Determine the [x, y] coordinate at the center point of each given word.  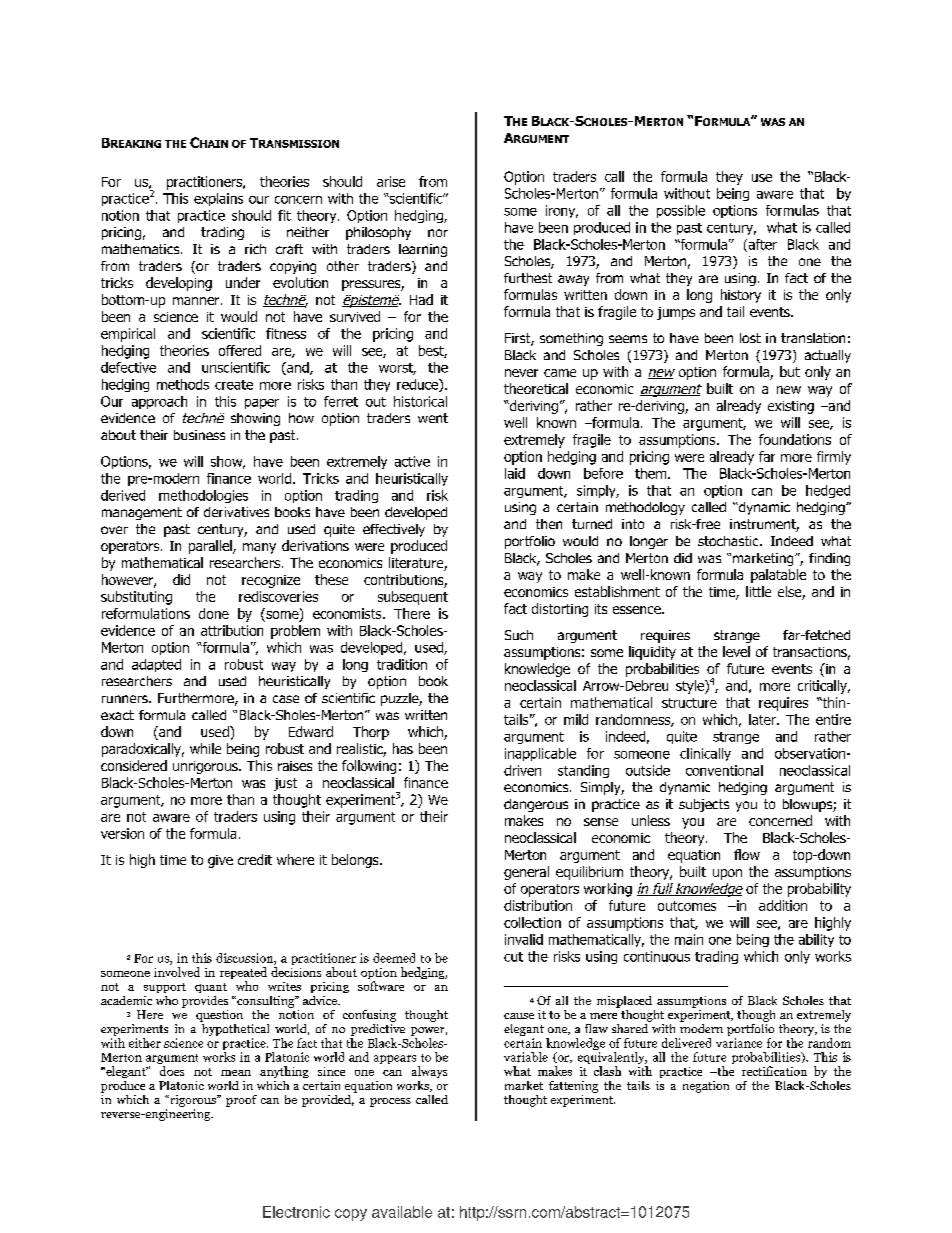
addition [783, 905]
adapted [156, 665]
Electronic [296, 1212]
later [763, 719]
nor [438, 233]
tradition [402, 664]
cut [513, 957]
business [199, 435]
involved [177, 972]
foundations [795, 439]
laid [515, 473]
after [761, 245]
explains [218, 199]
